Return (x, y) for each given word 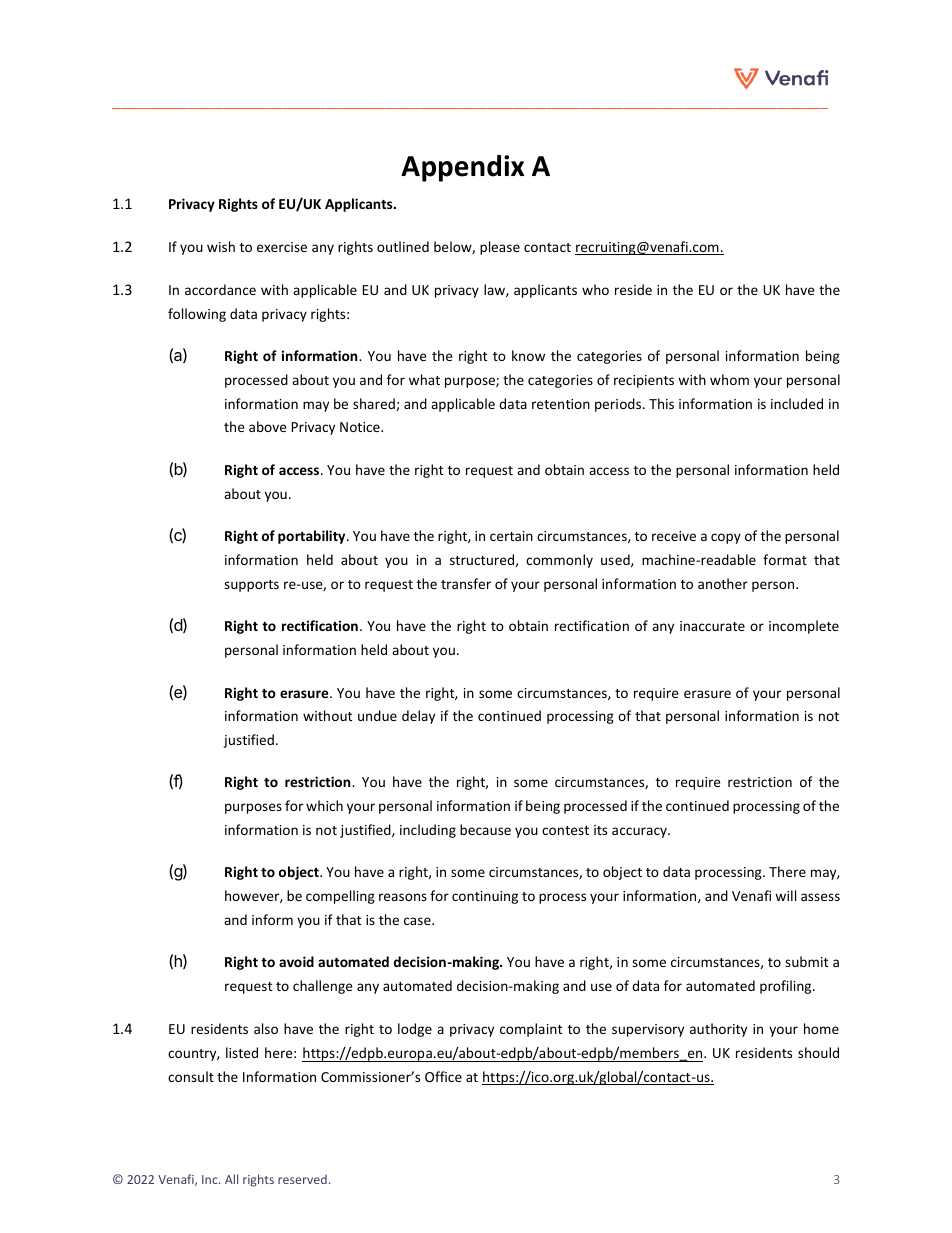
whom (729, 379)
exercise (282, 247)
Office (443, 1076)
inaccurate (712, 626)
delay (418, 717)
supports (251, 586)
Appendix (462, 168)
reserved (302, 1179)
